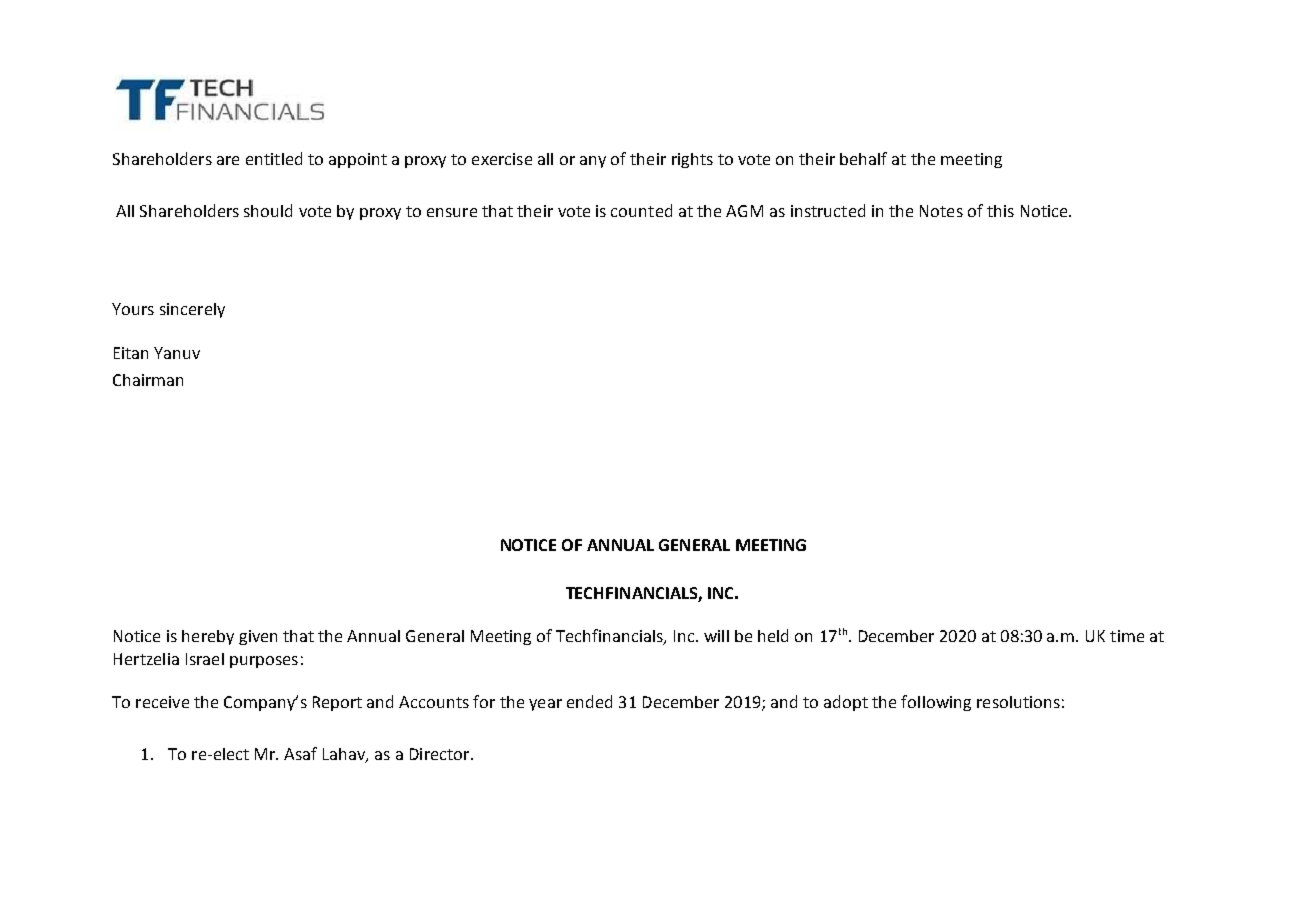 The height and width of the screenshot is (924, 1308). What do you see at coordinates (1018, 702) in the screenshot?
I see `resolutions` at bounding box center [1018, 702].
